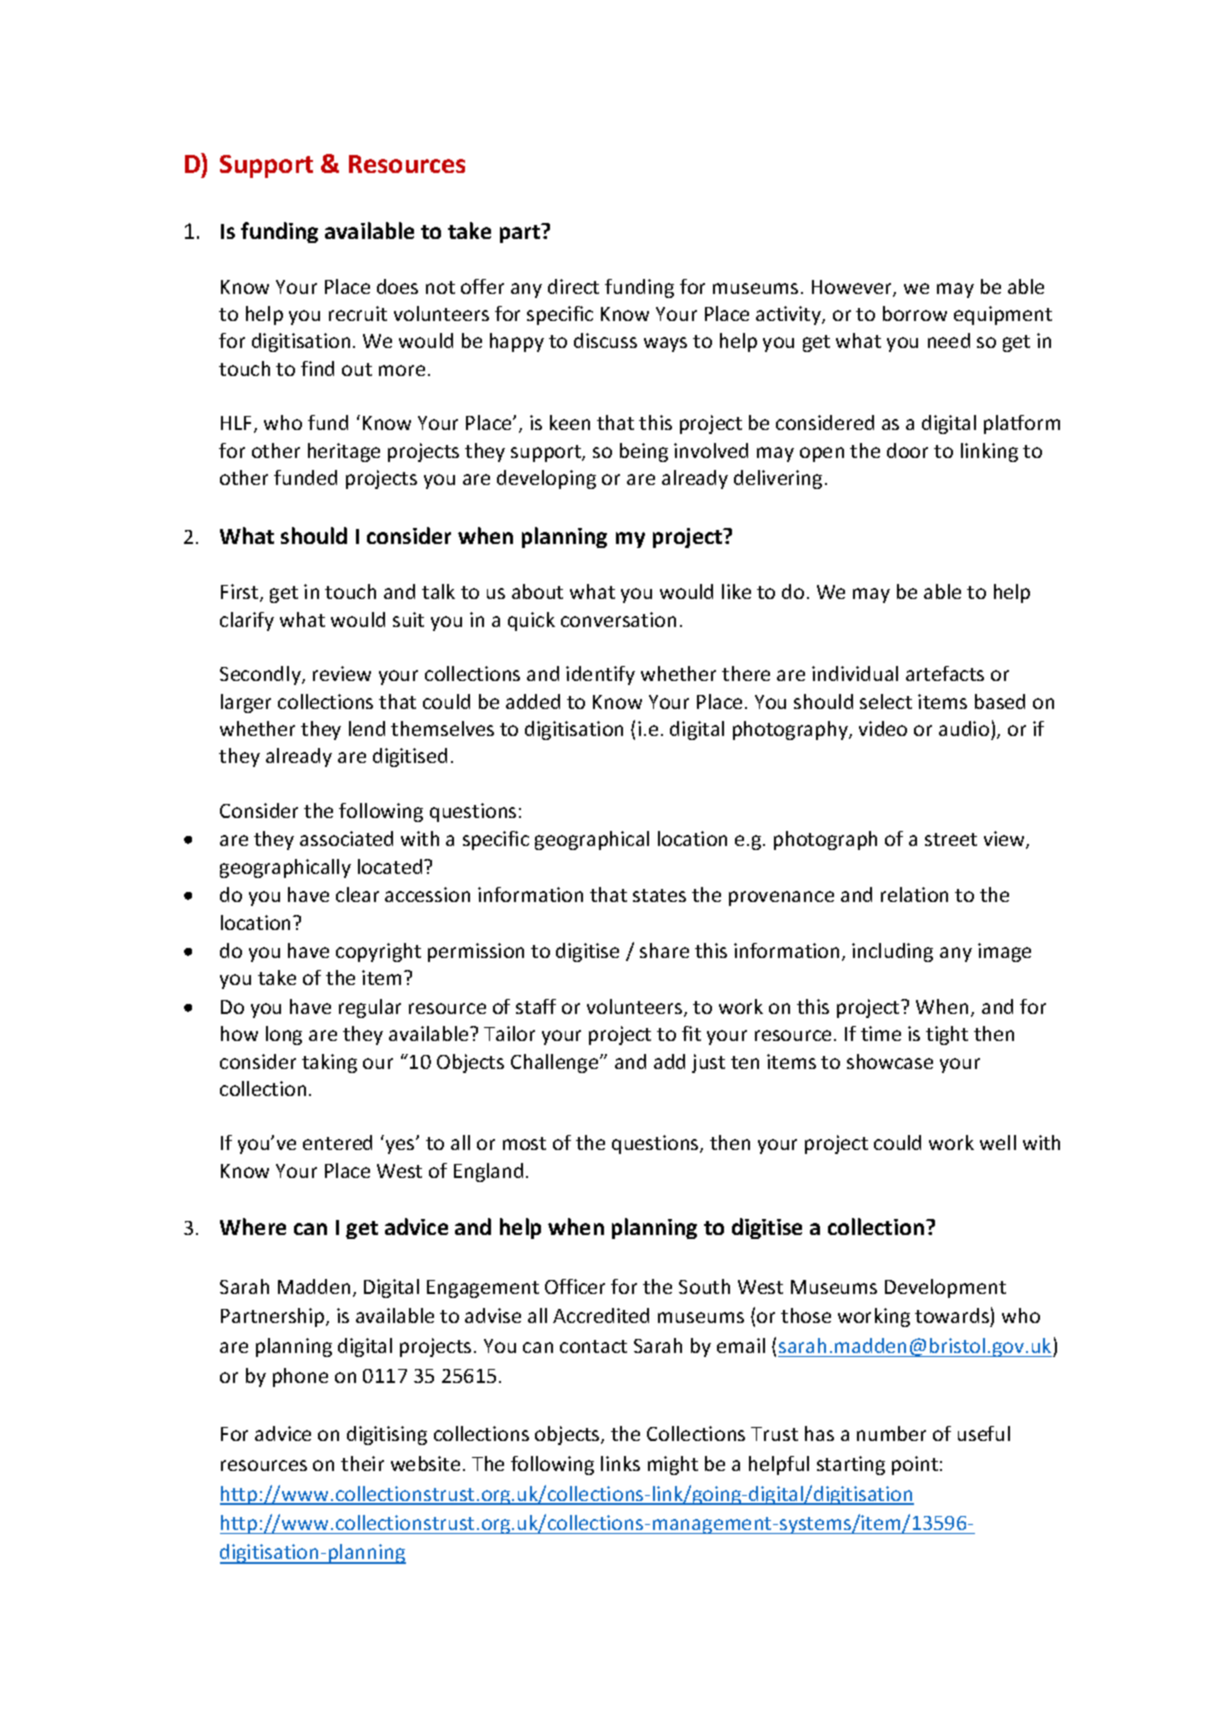 The image size is (1211, 1713). What do you see at coordinates (358, 313) in the image?
I see `recruit` at bounding box center [358, 313].
